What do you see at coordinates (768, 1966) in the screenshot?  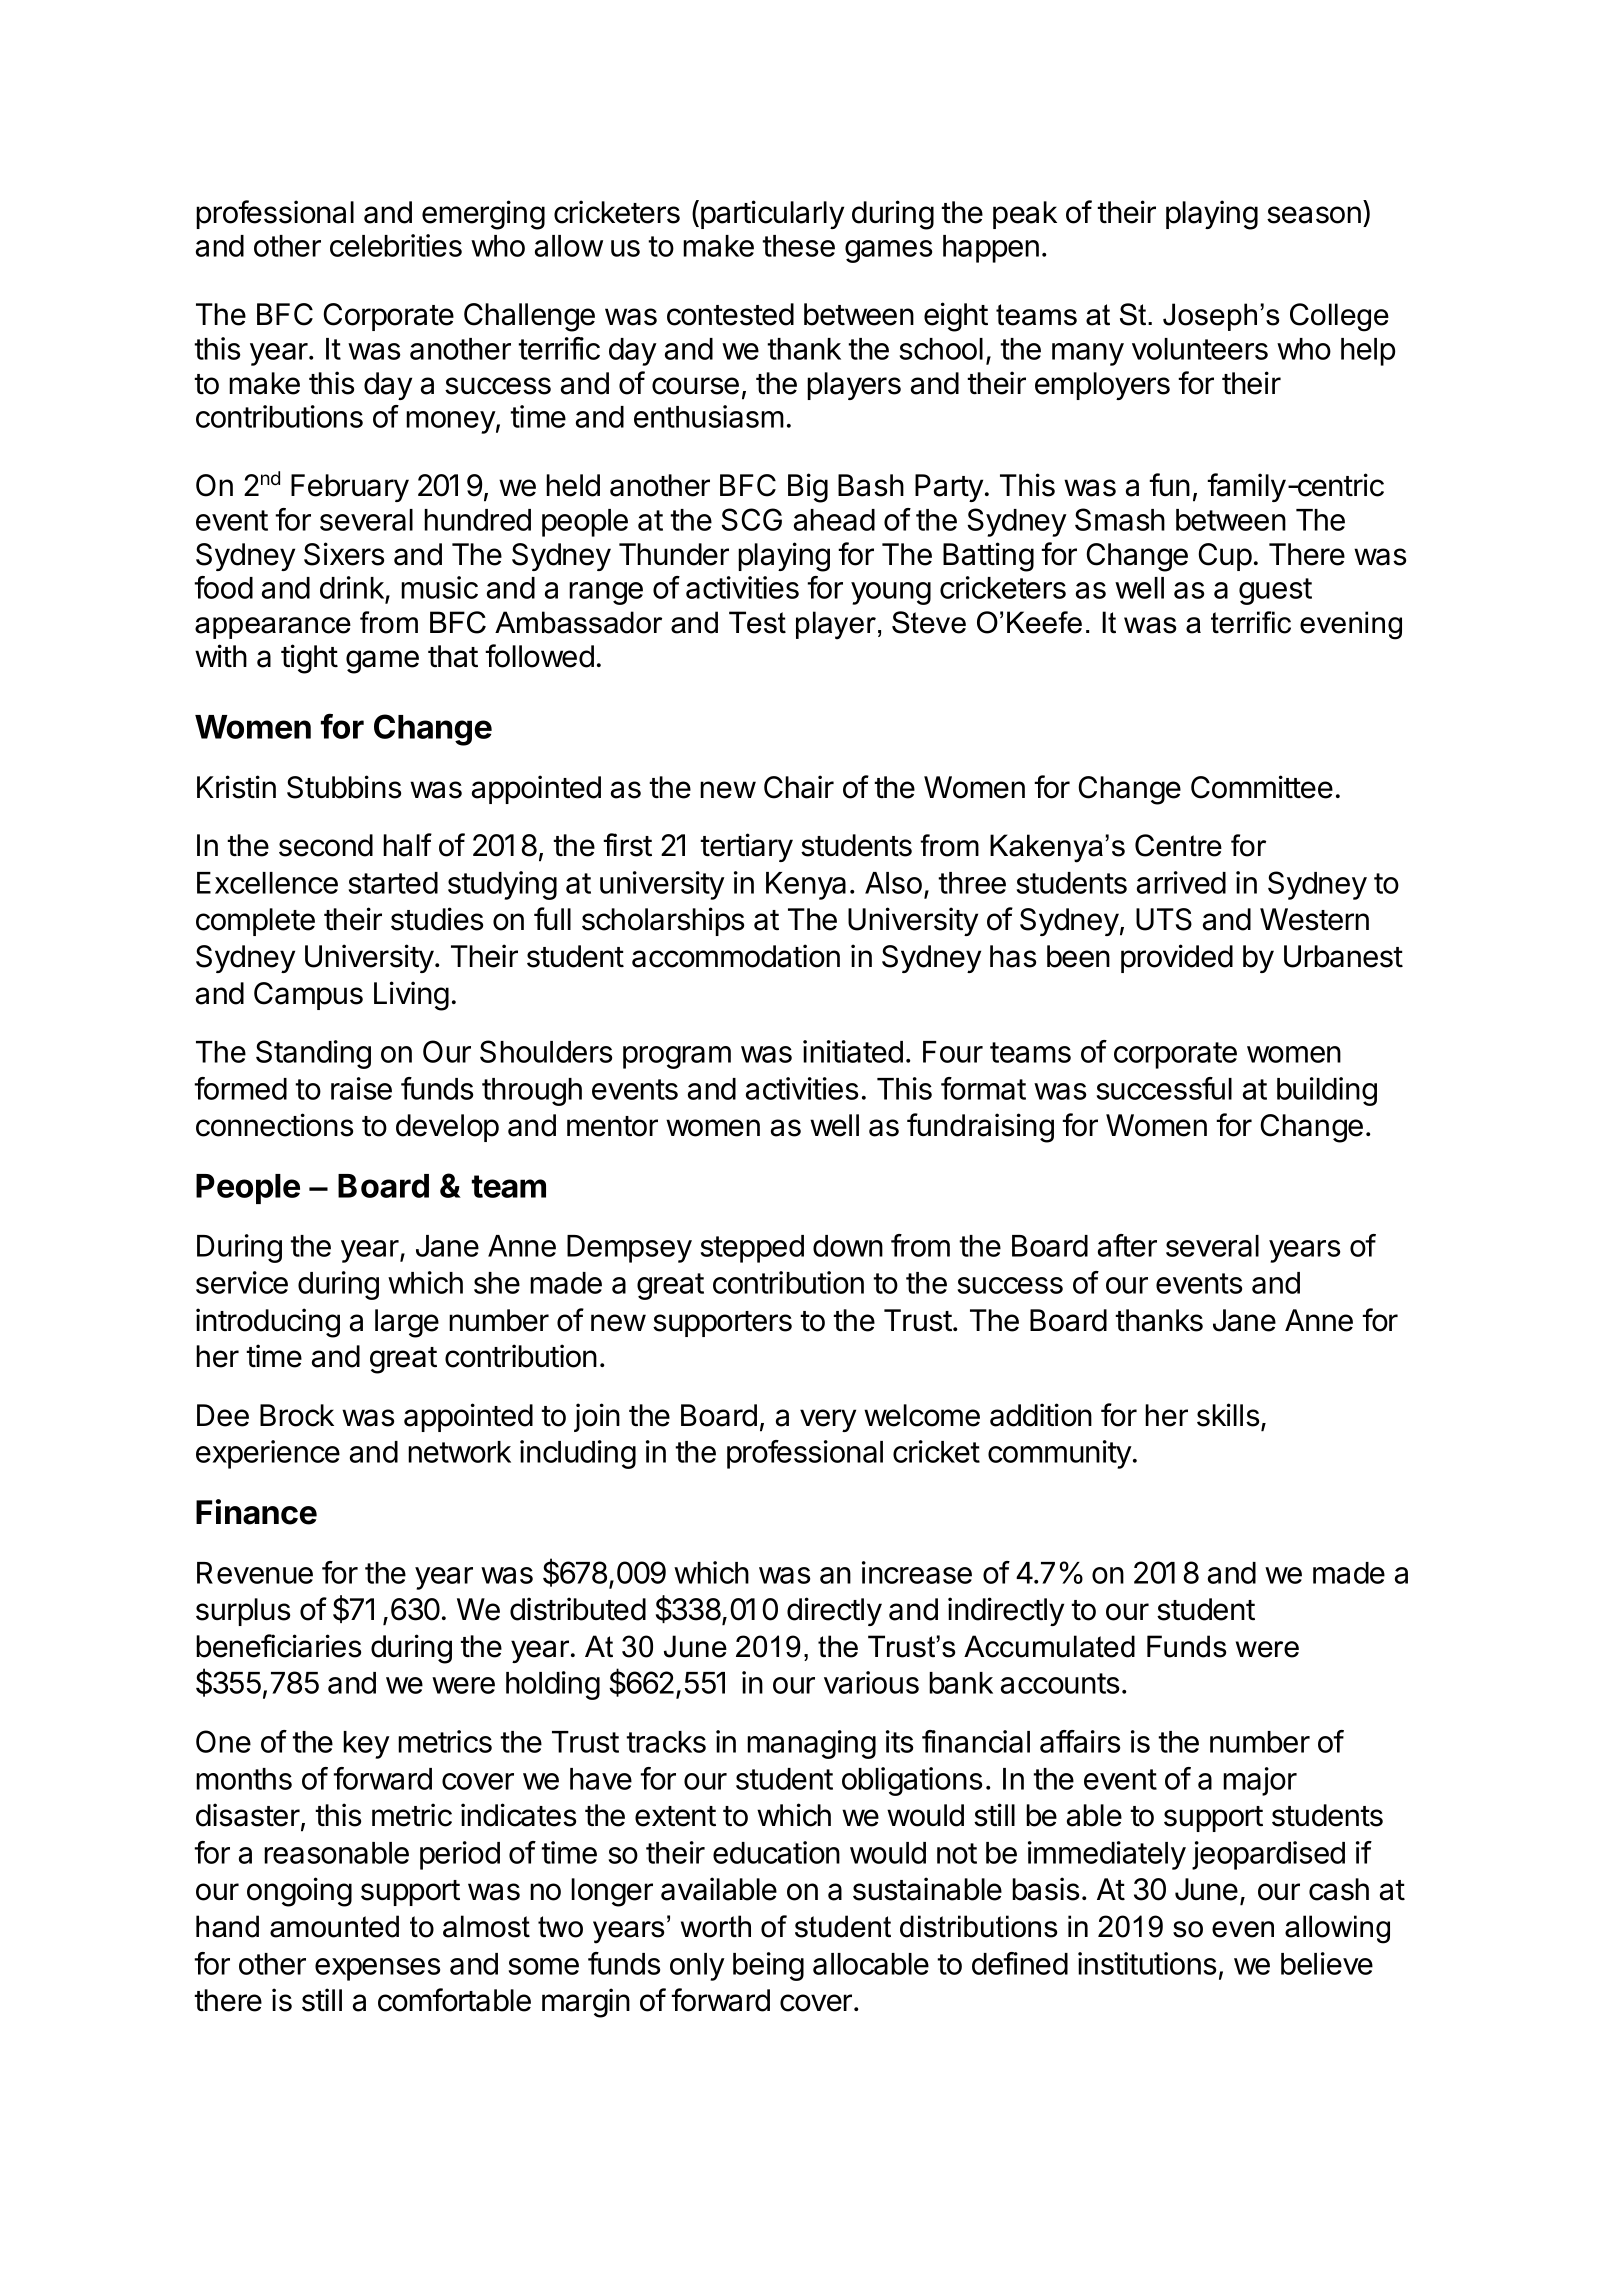 I see `being` at bounding box center [768, 1966].
